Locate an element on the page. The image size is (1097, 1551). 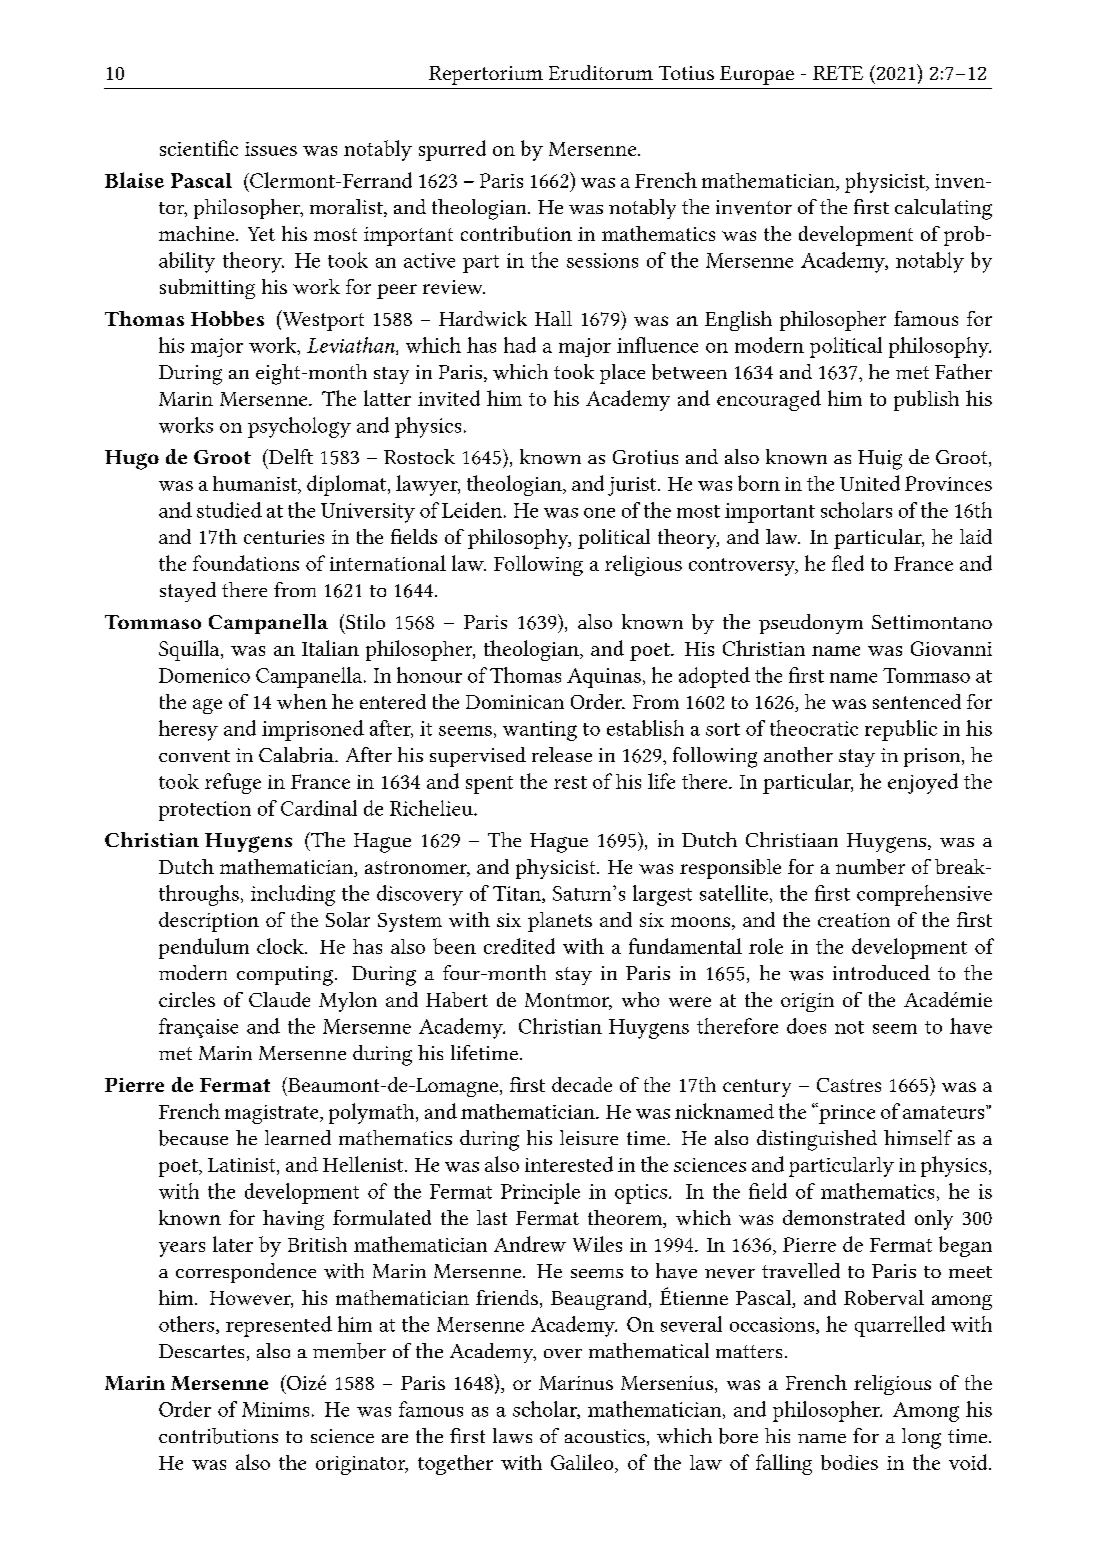
Grotius is located at coordinates (645, 457).
